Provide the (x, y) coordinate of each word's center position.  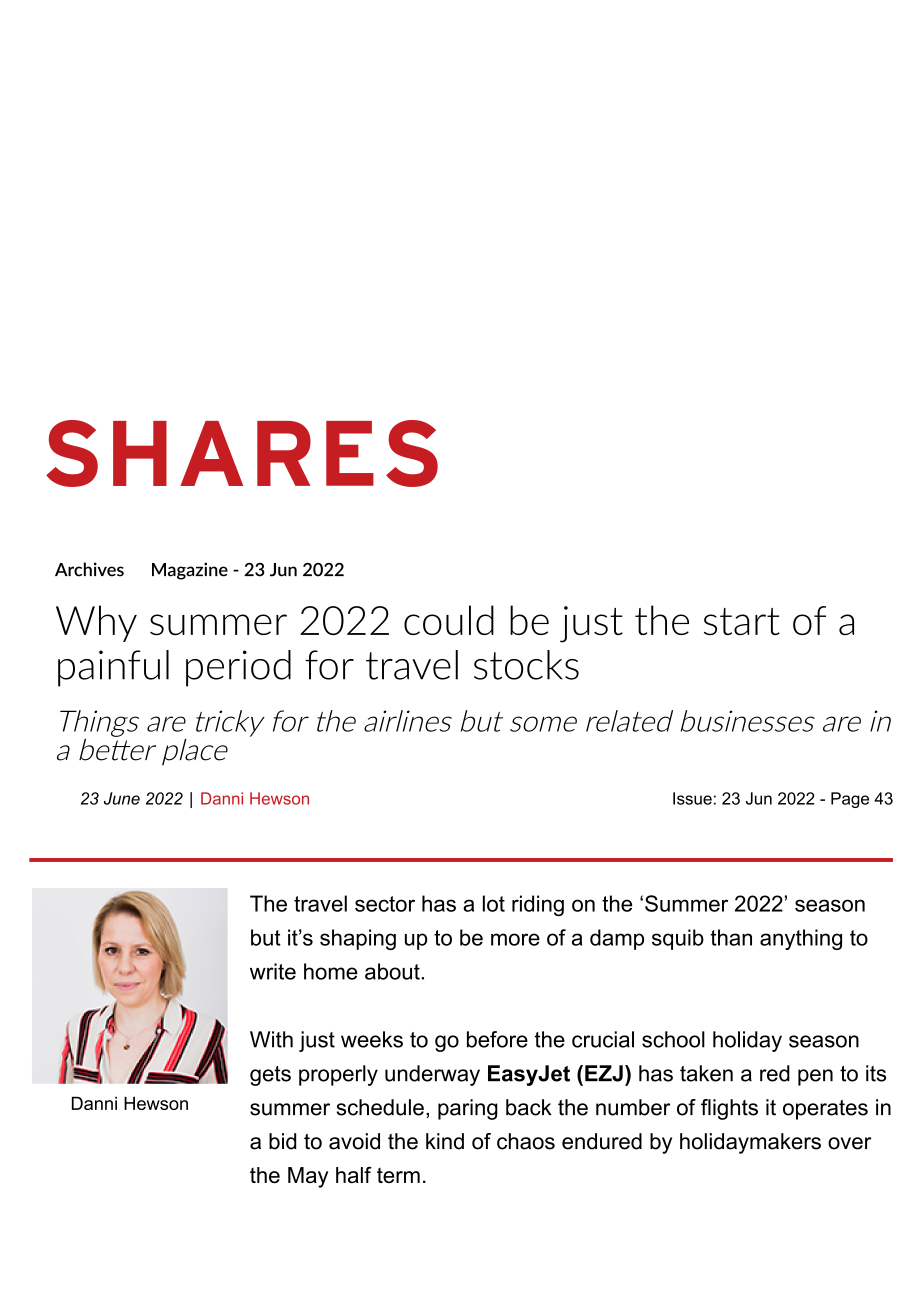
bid (282, 1141)
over (849, 1143)
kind (445, 1141)
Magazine (190, 571)
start (742, 621)
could (449, 620)
